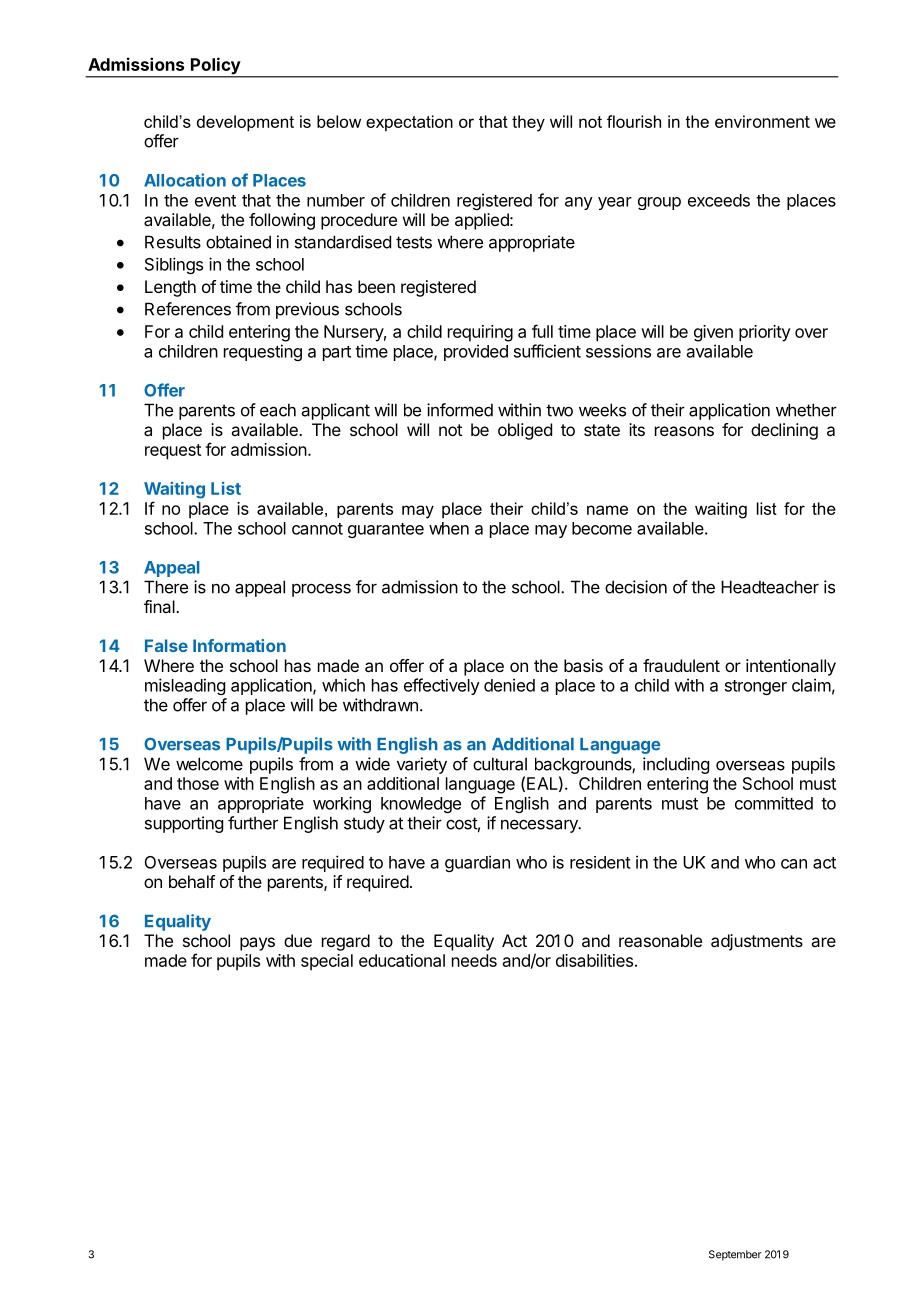 The width and height of the image is (924, 1308). Describe the element at coordinates (509, 685) in the image. I see `denied` at that location.
